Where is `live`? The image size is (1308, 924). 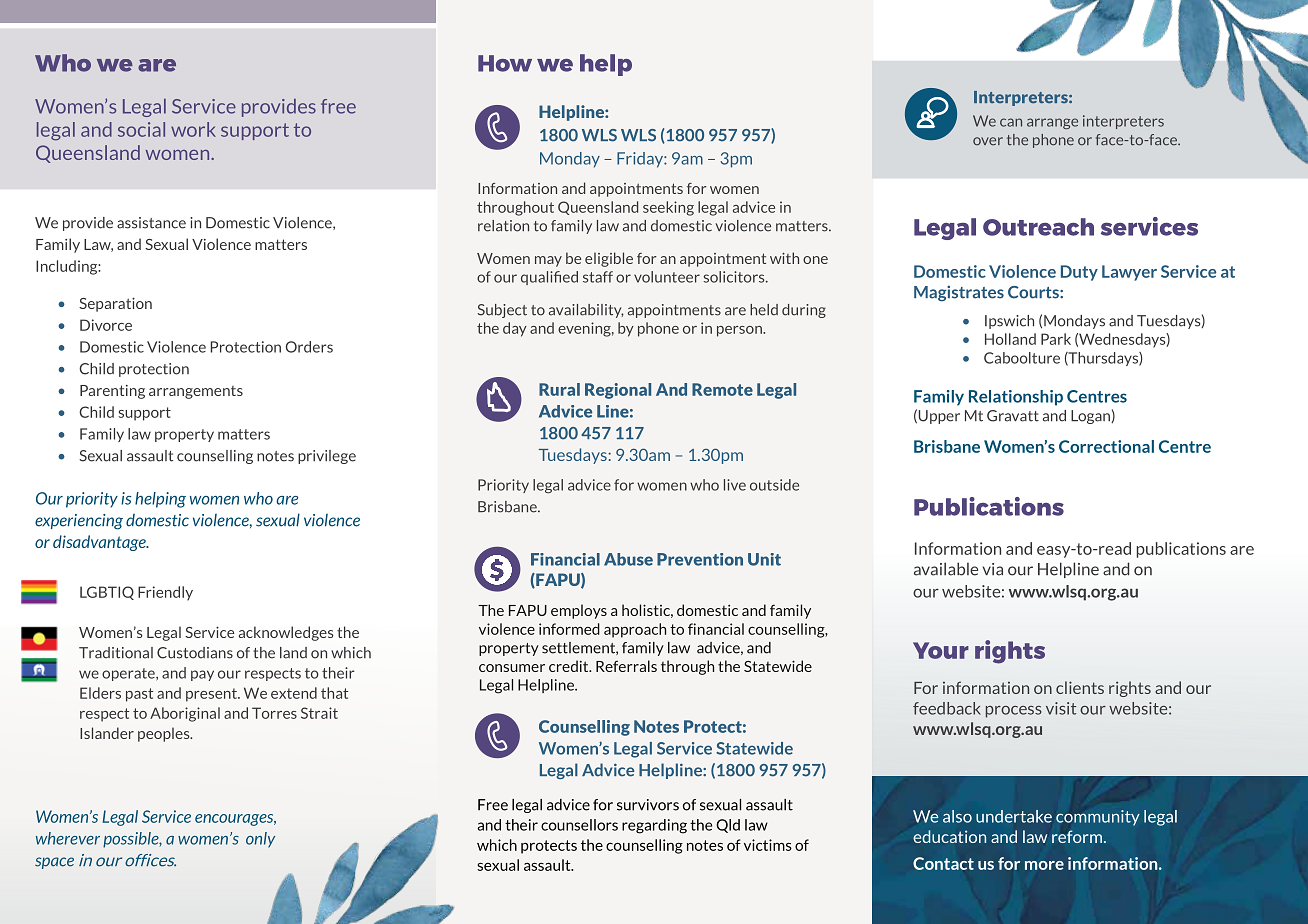 live is located at coordinates (735, 485).
